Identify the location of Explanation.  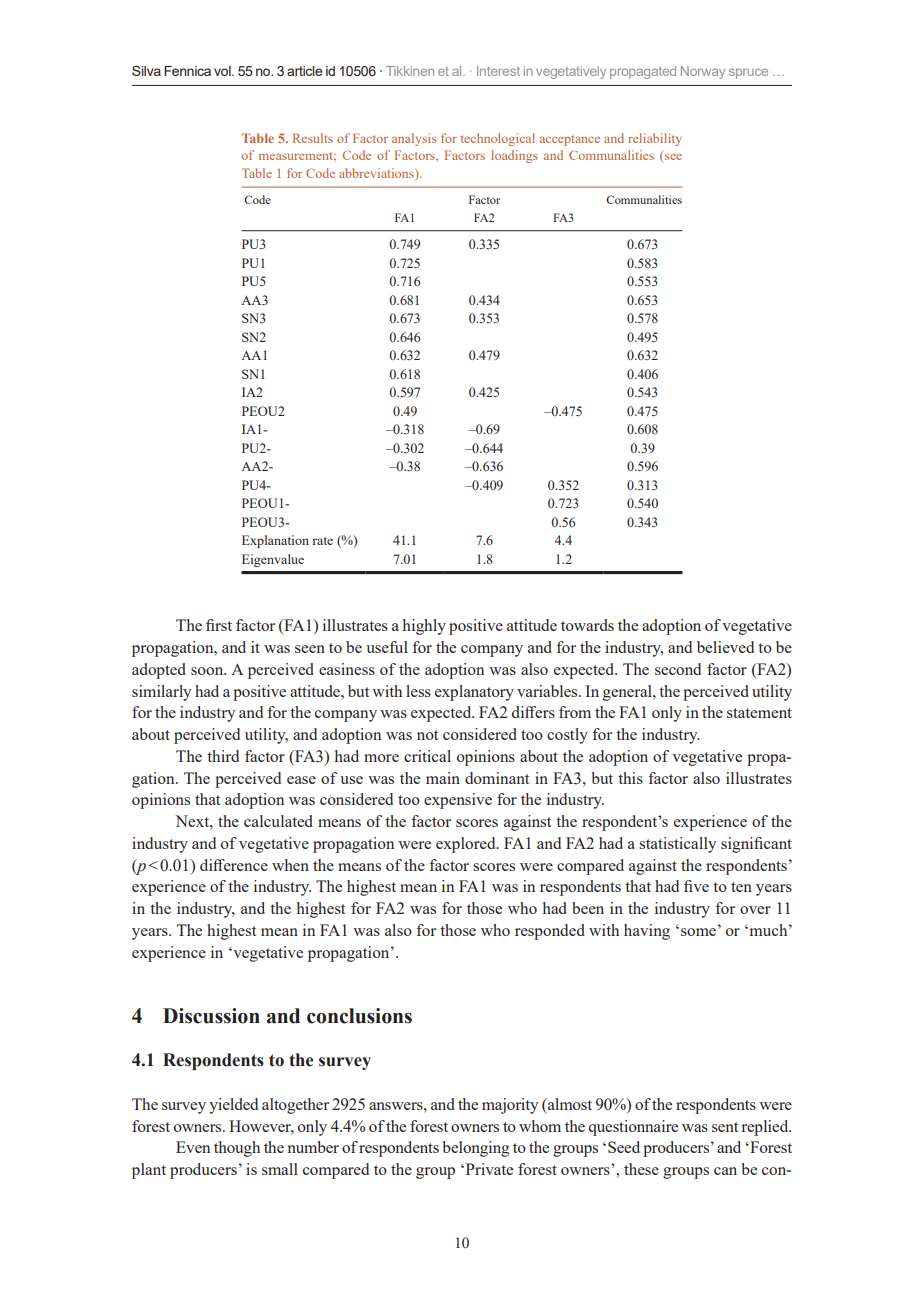
(275, 541).
